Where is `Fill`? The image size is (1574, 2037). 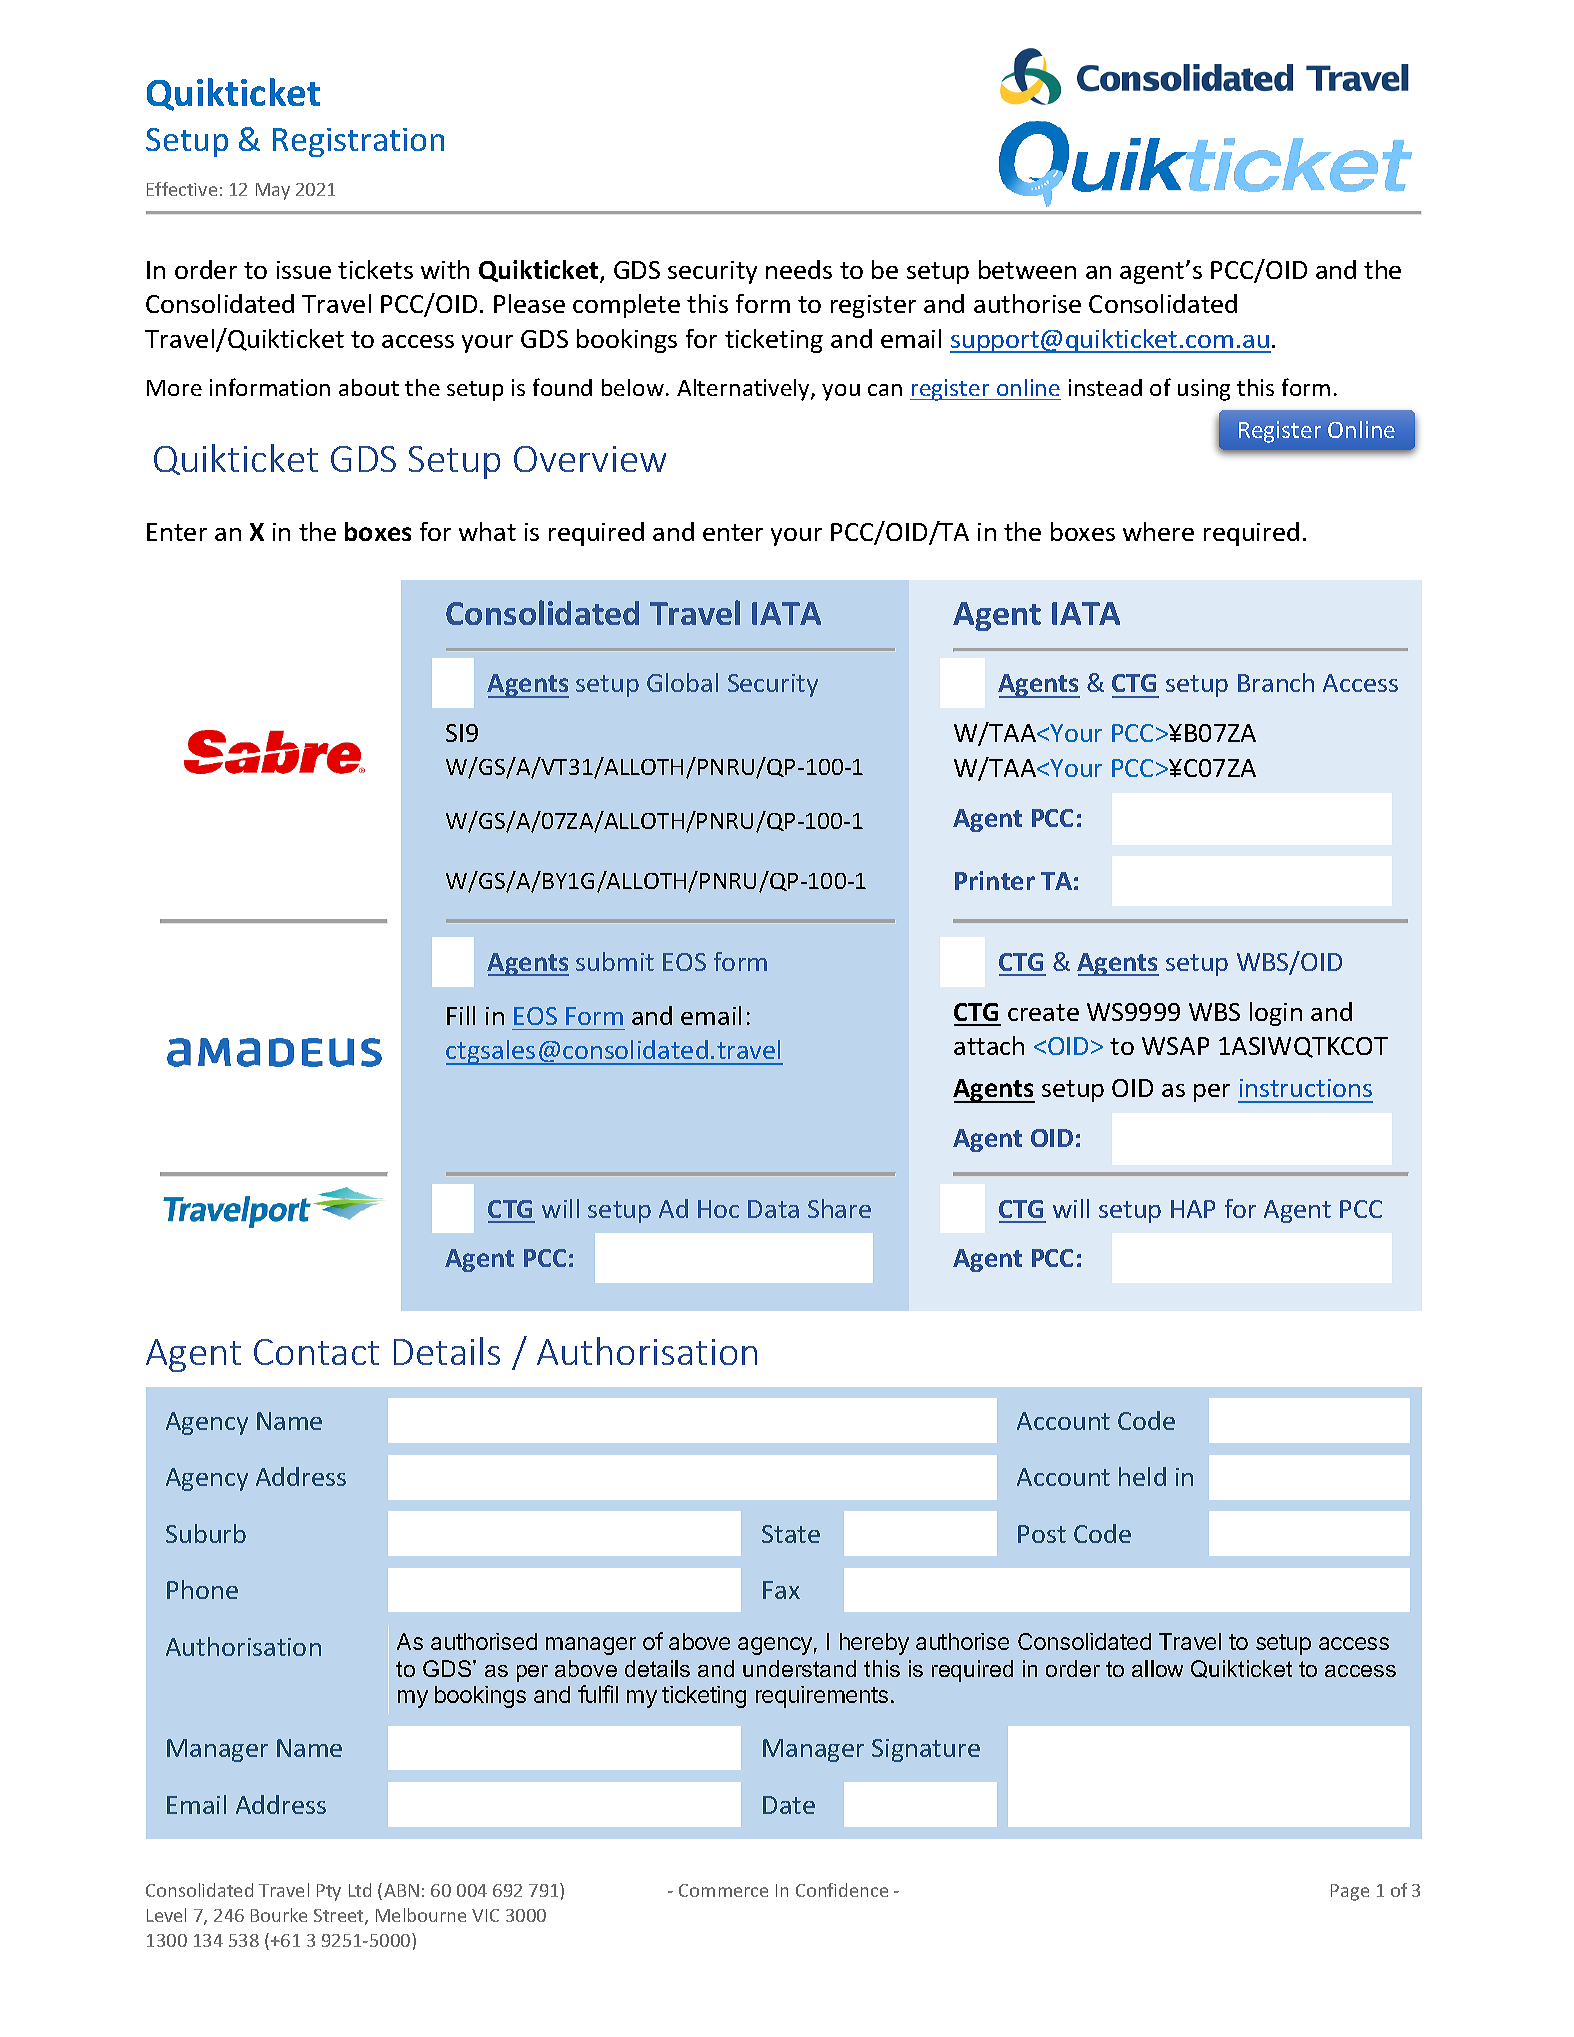
Fill is located at coordinates (461, 1015).
